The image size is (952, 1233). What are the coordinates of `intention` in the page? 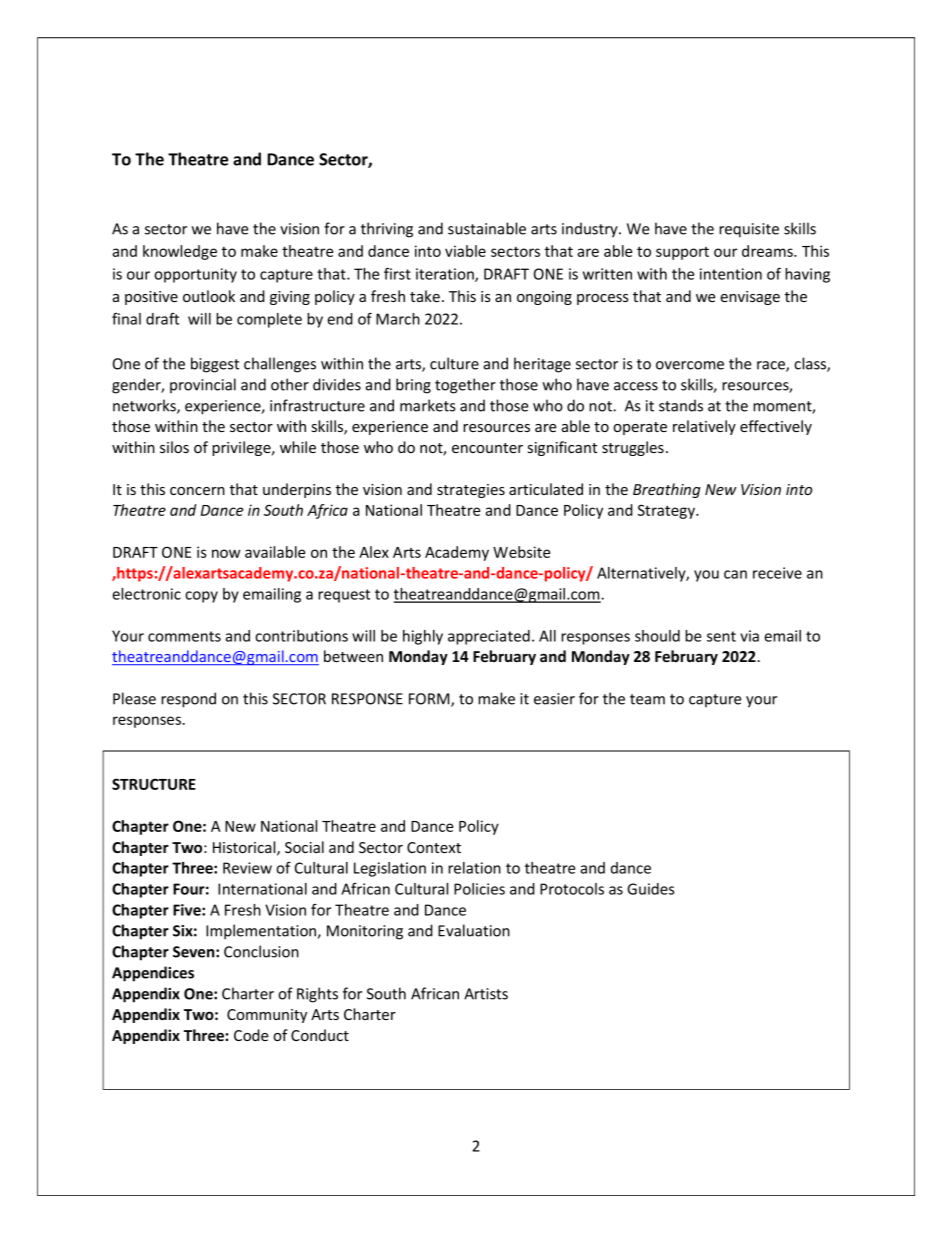 It's located at (731, 274).
